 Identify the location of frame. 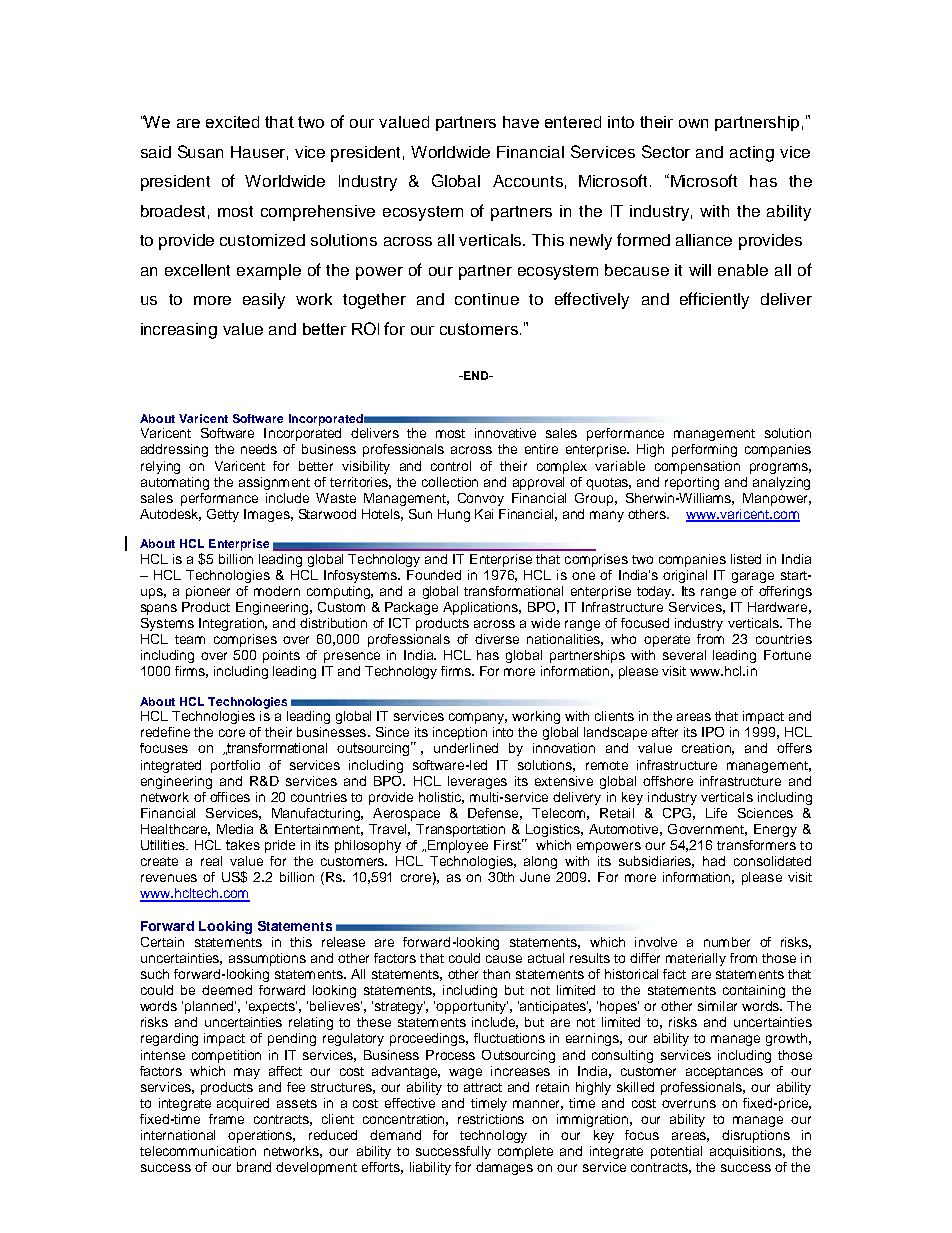
(226, 1119).
